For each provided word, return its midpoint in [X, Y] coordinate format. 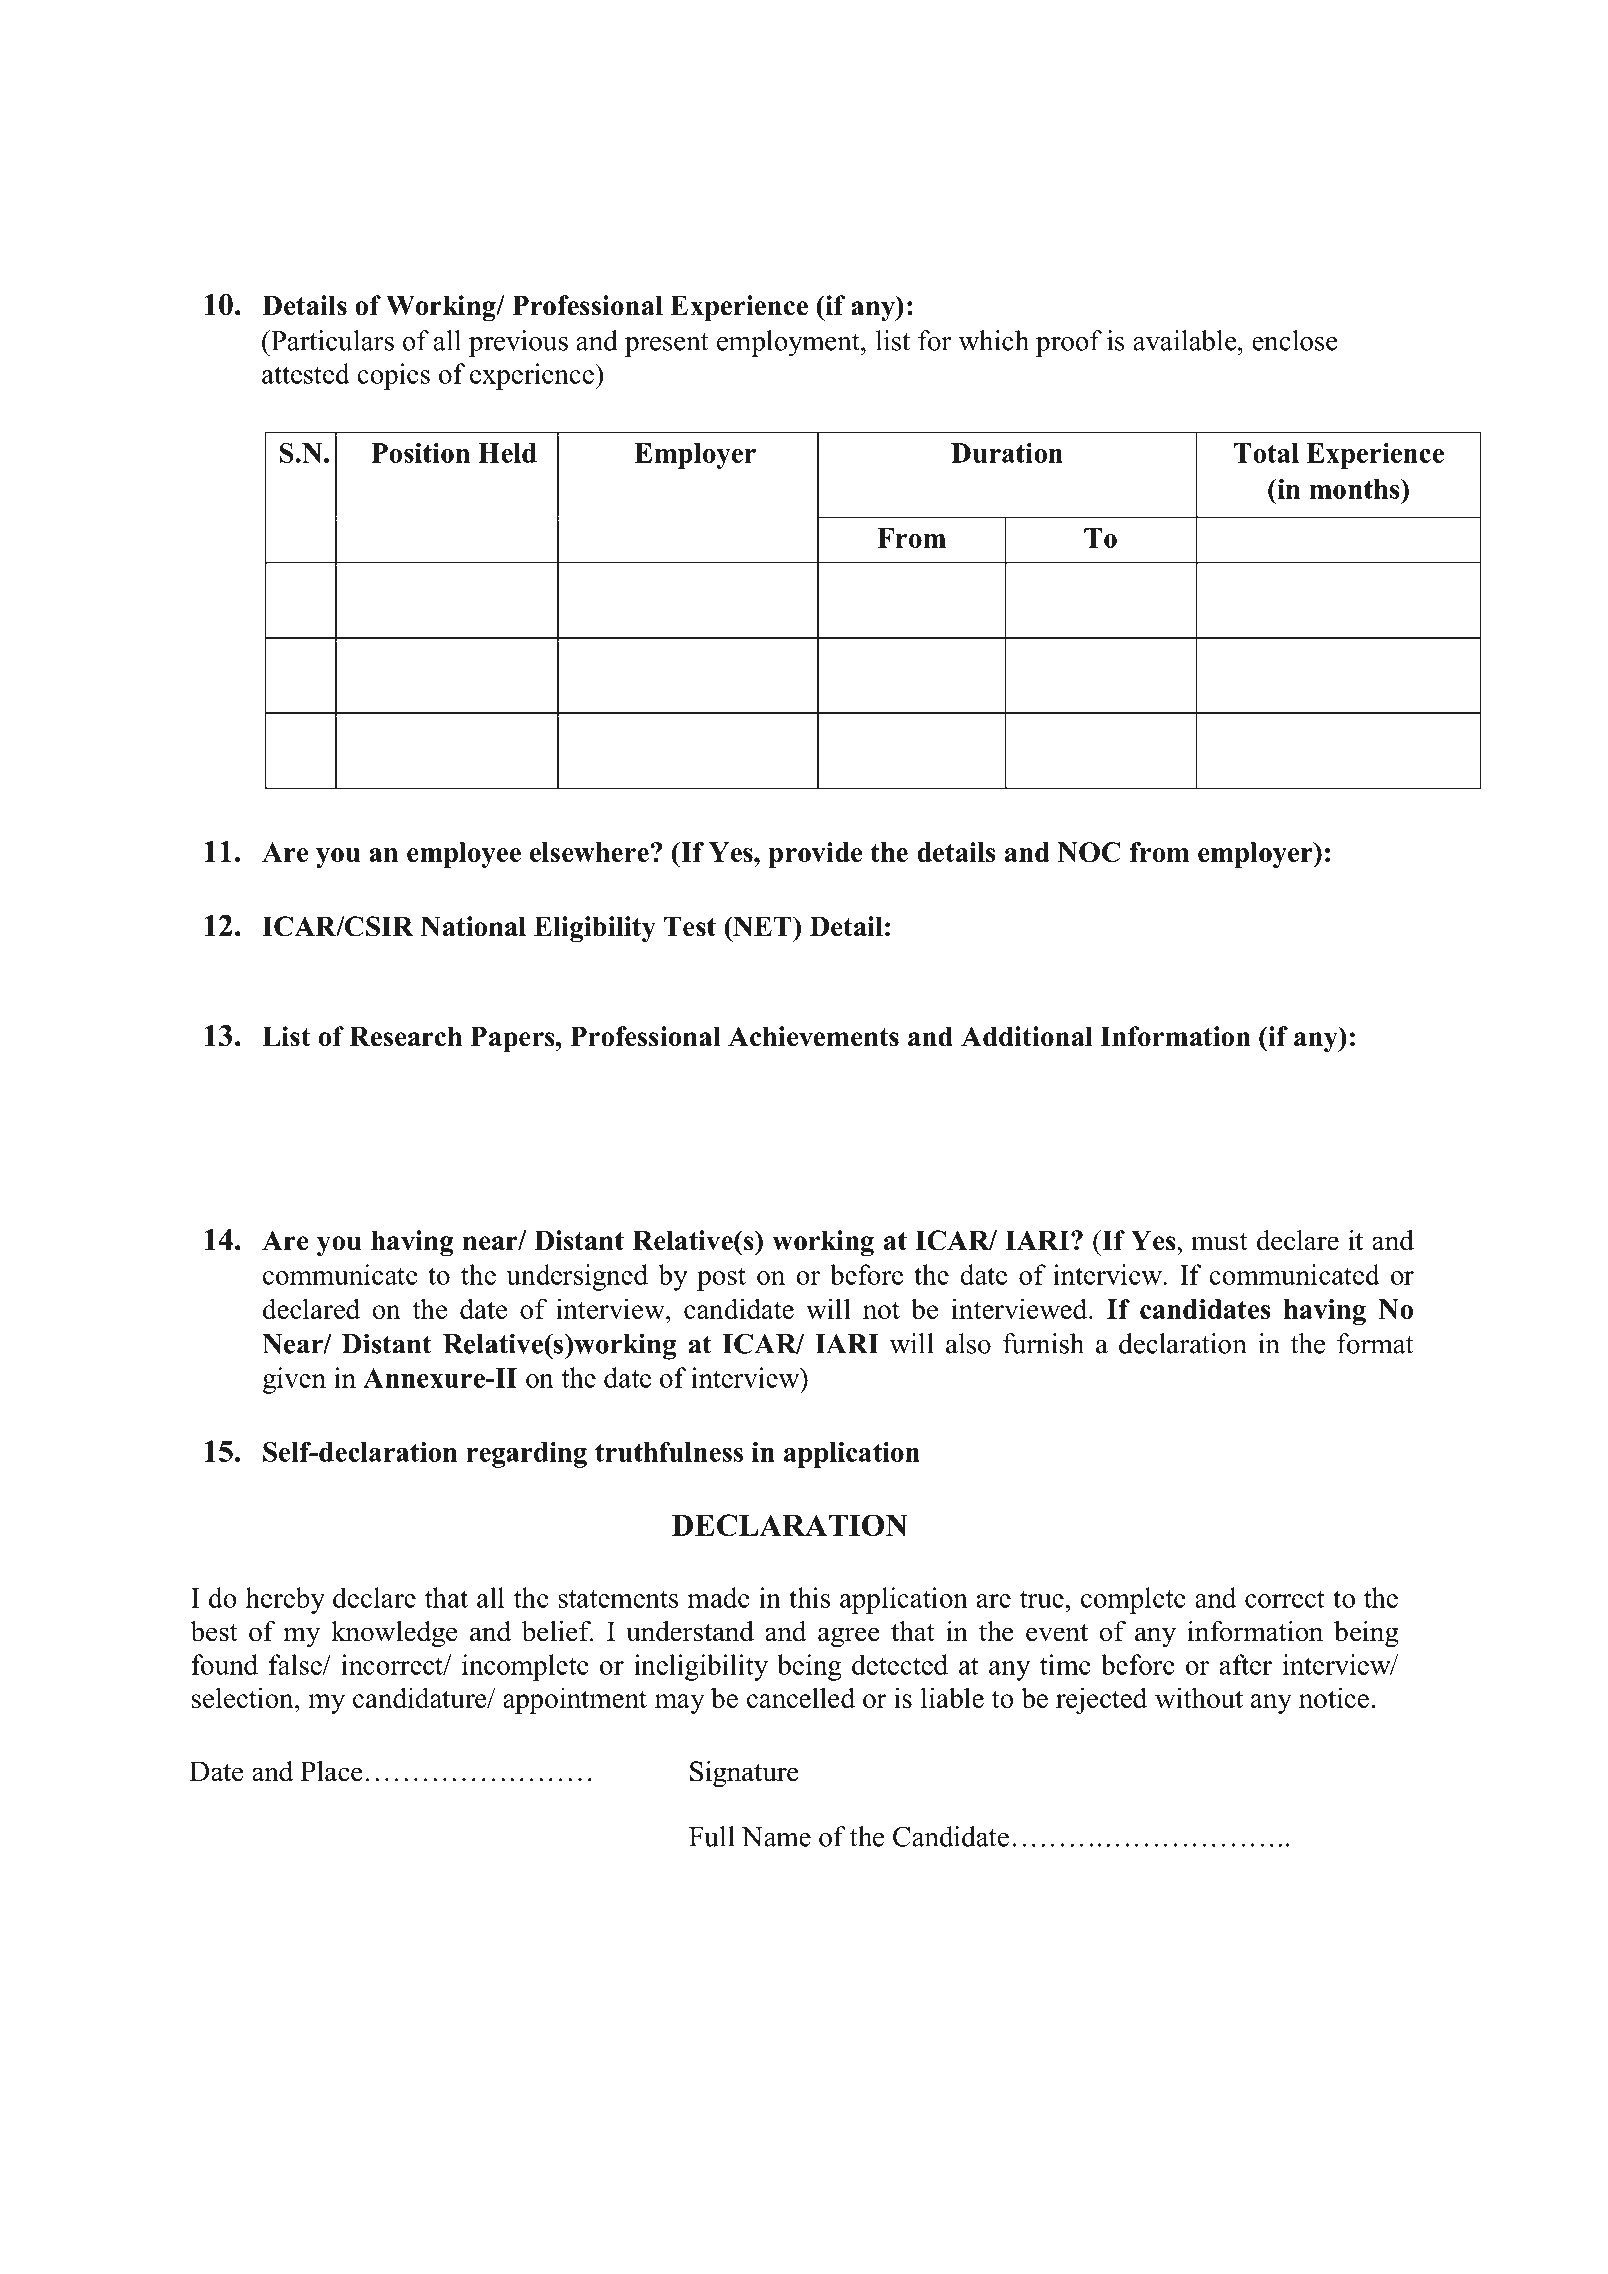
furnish [1043, 1343]
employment [789, 343]
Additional [1026, 1036]
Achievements [813, 1036]
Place [332, 1771]
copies [393, 376]
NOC [1089, 852]
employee [464, 855]
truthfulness [669, 1452]
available [1186, 340]
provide [815, 855]
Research [405, 1036]
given [294, 1380]
